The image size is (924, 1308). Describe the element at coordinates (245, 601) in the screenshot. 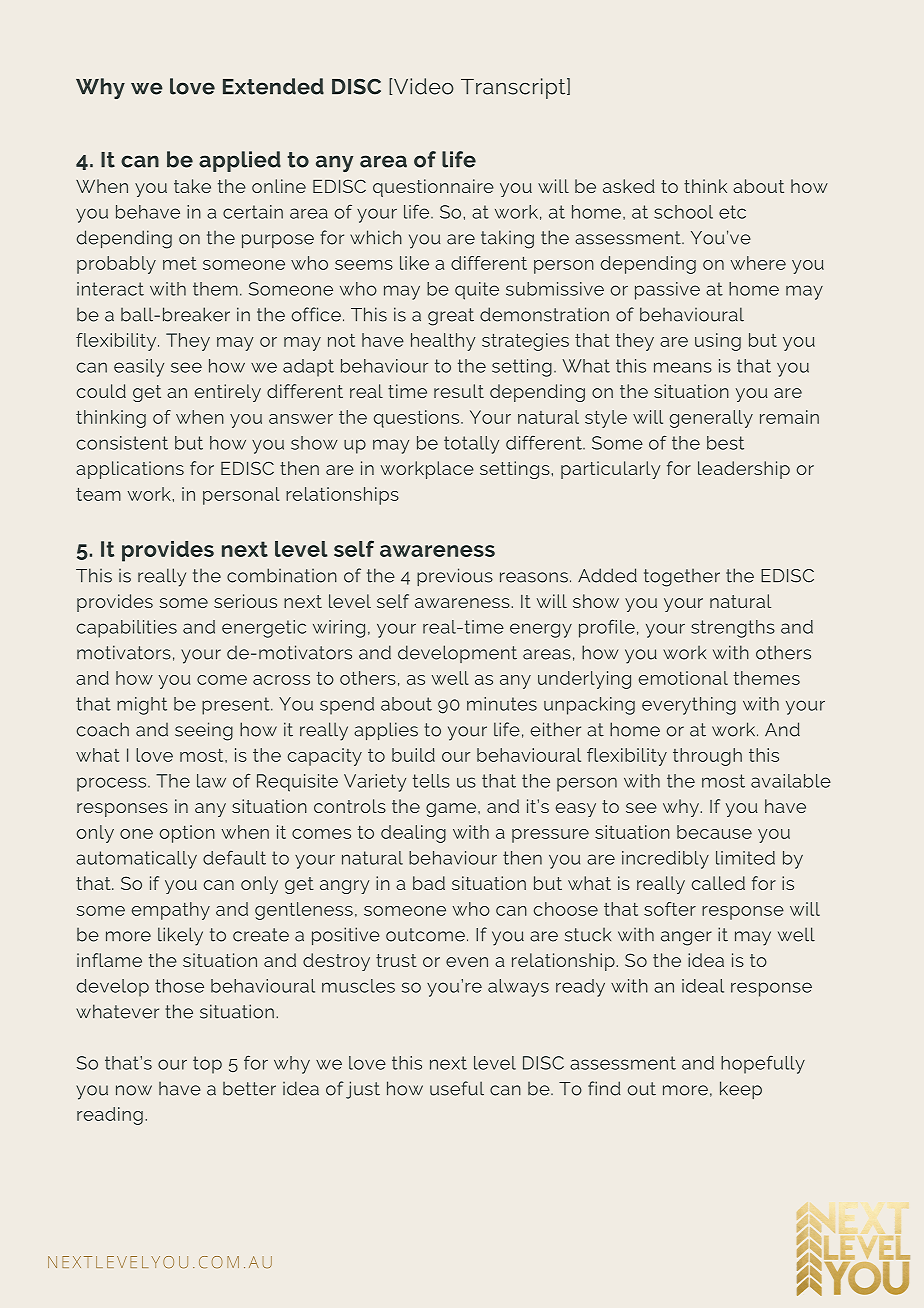

I see `serious` at that location.
